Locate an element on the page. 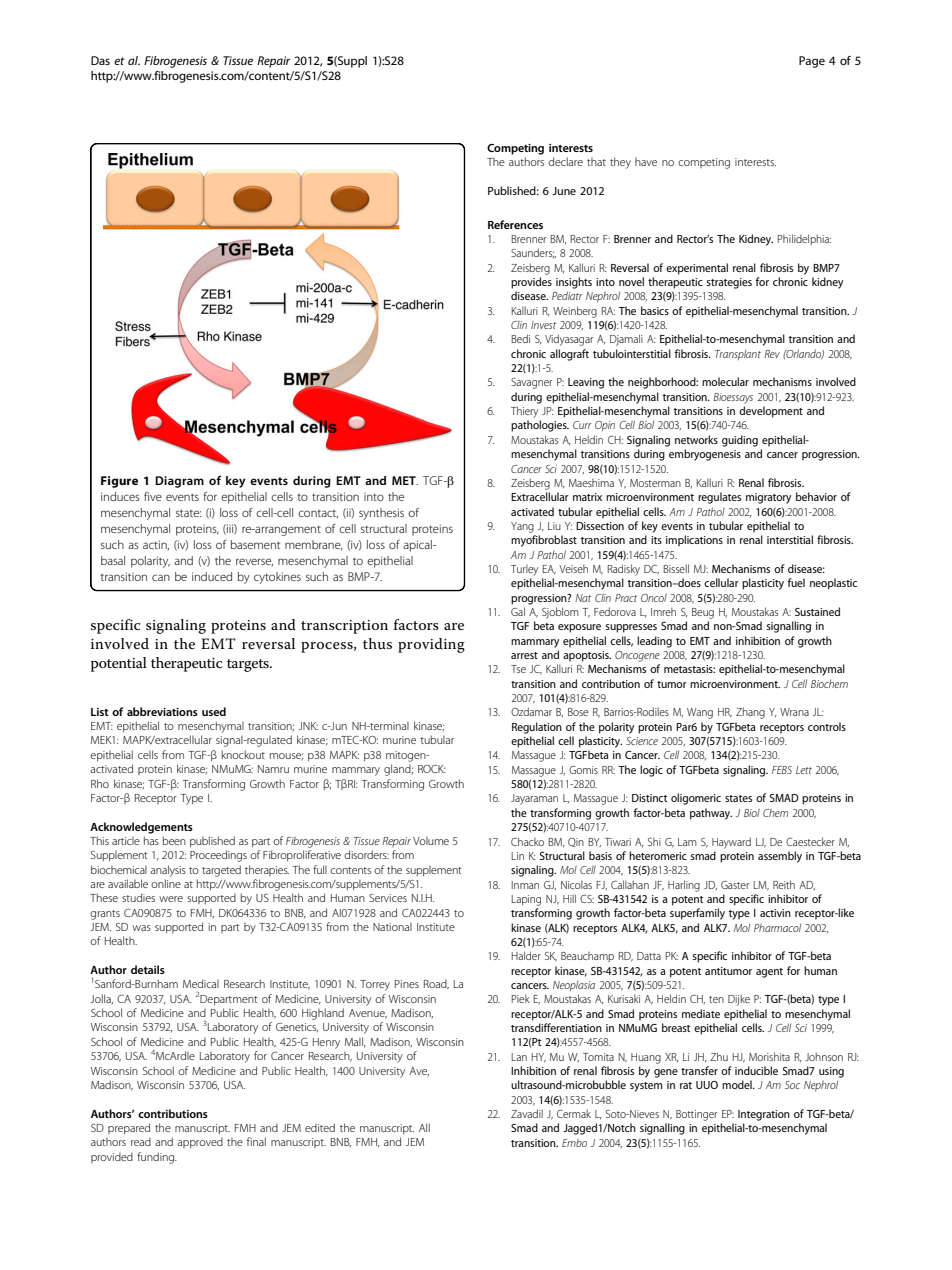 This page has height=1270, width=952. Integration is located at coordinates (764, 1115).
